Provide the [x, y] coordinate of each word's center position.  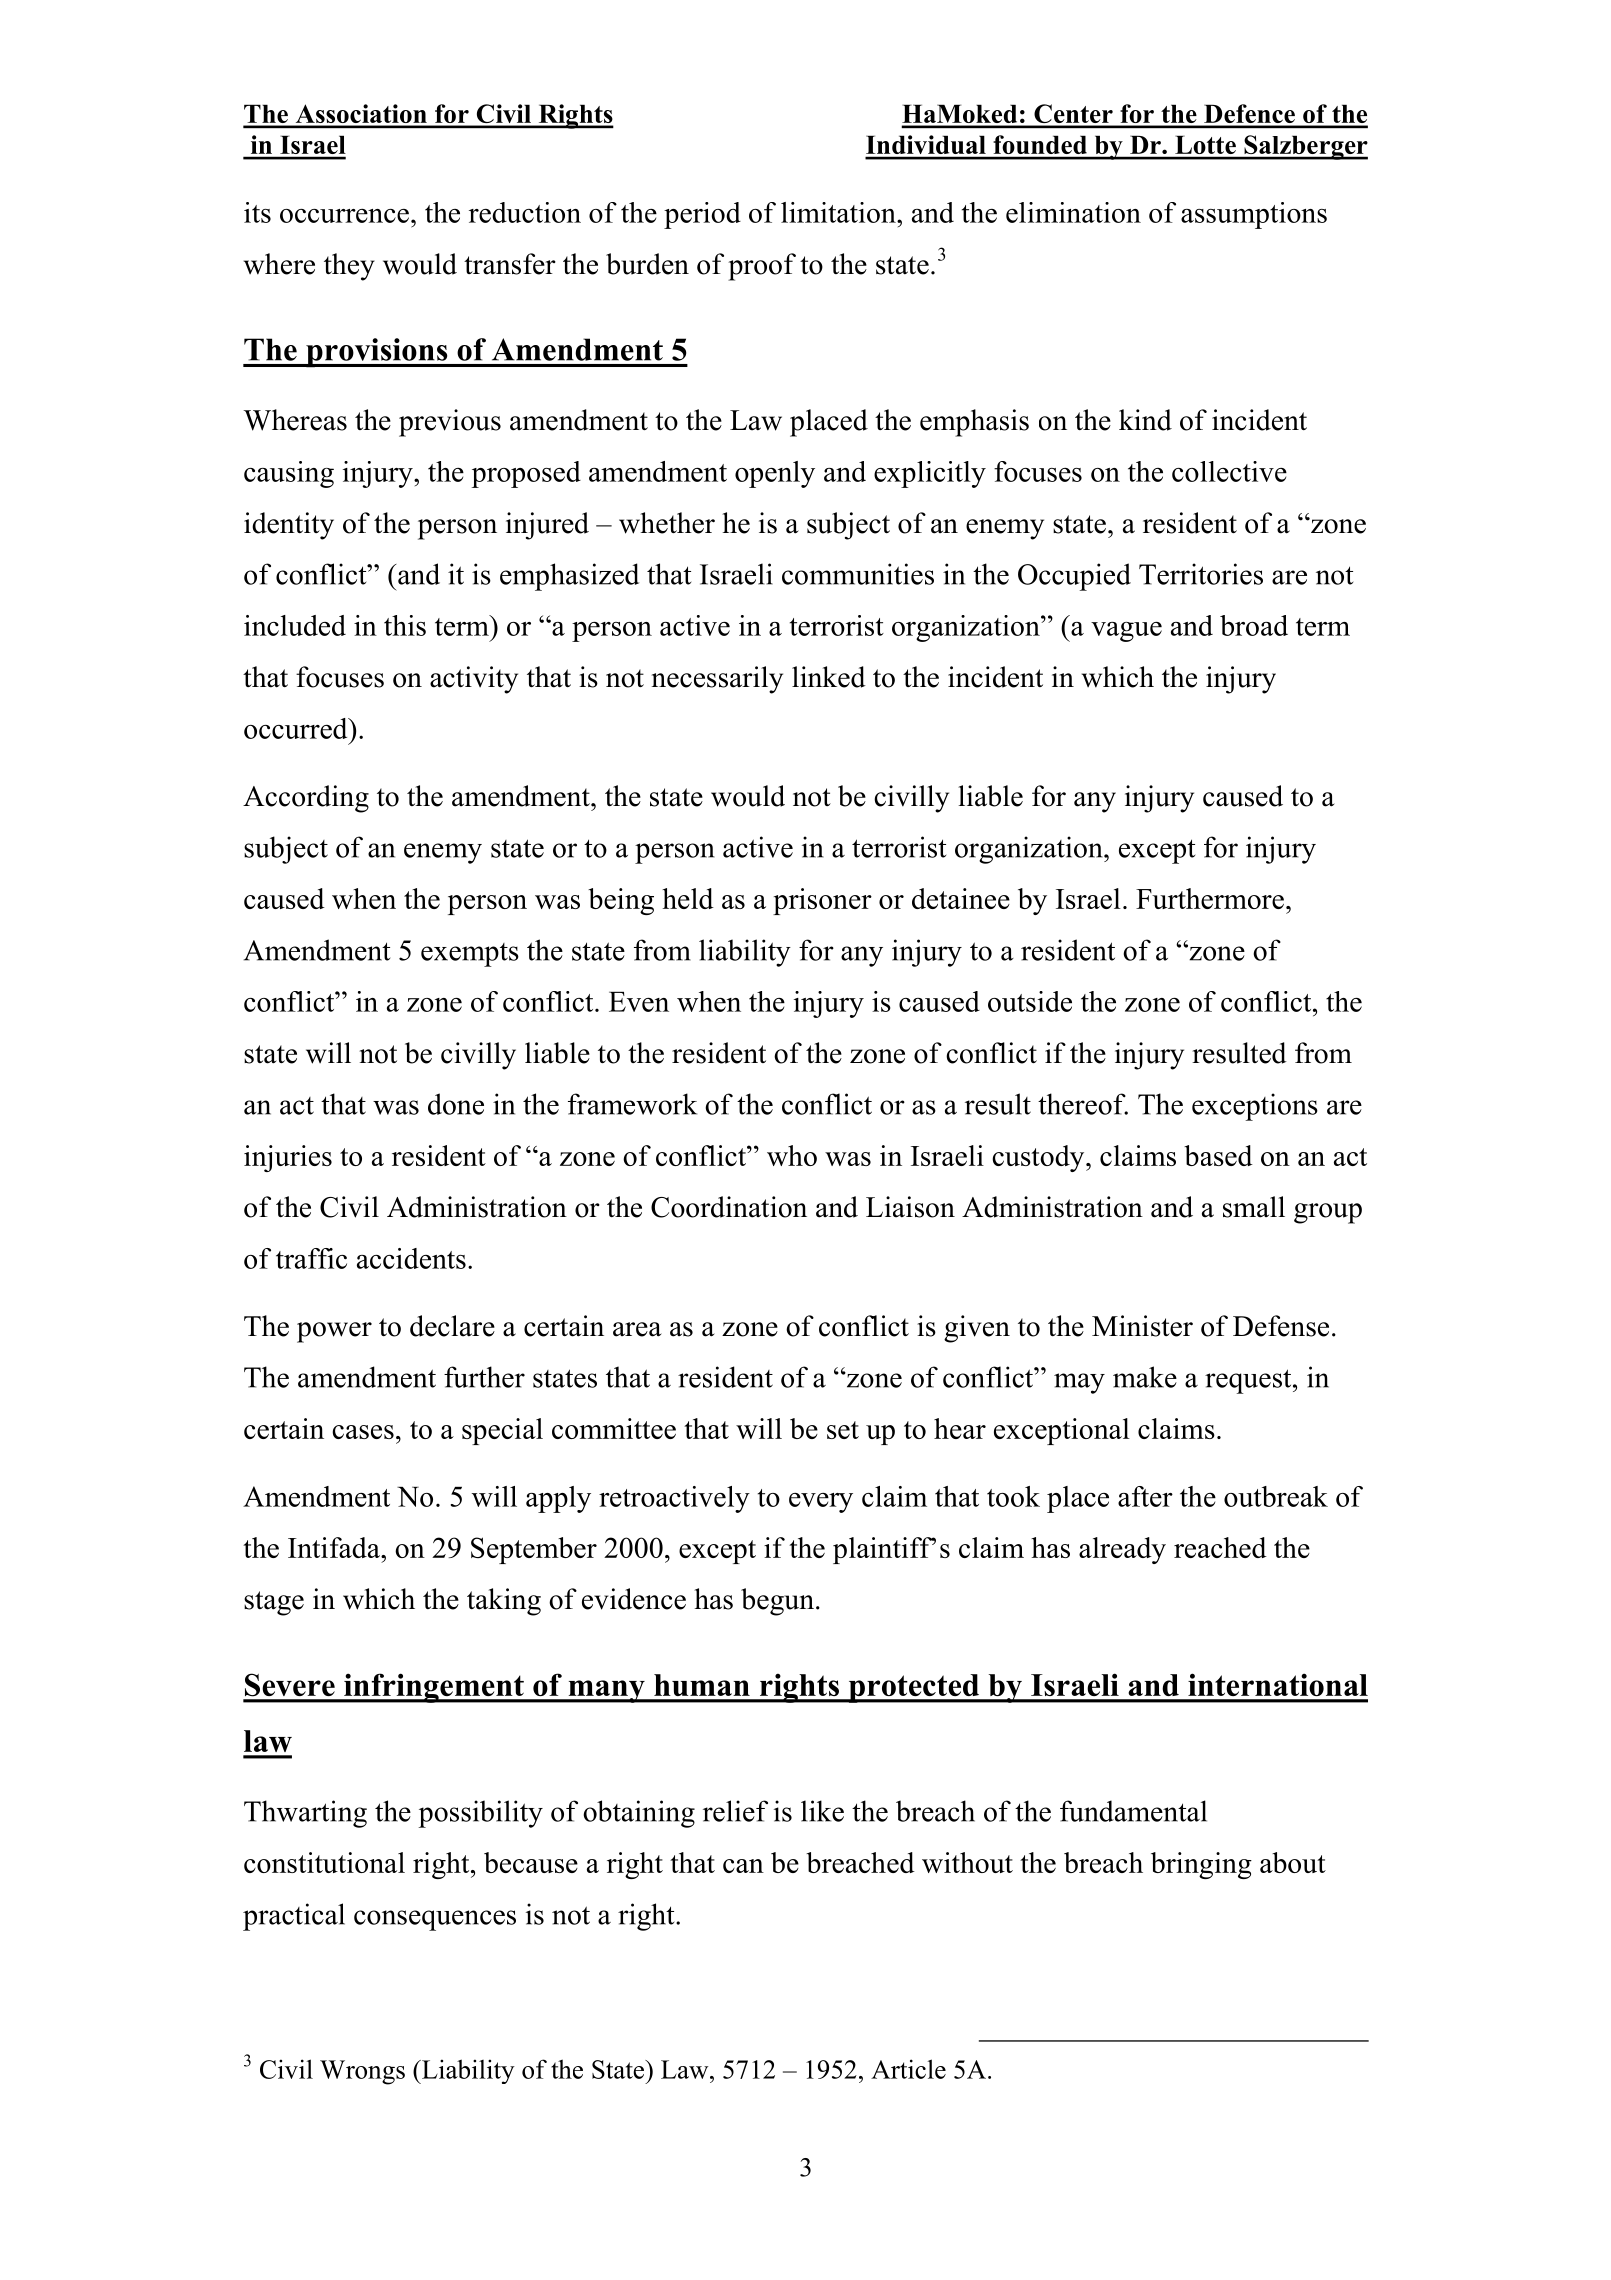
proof [762, 267]
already [1122, 1550]
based [1218, 1155]
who [792, 1155]
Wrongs [362, 2072]
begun [777, 1602]
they [349, 267]
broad [1254, 625]
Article [908, 2069]
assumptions [1254, 215]
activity [474, 680]
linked [829, 677]
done [456, 1104]
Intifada [335, 1547]
